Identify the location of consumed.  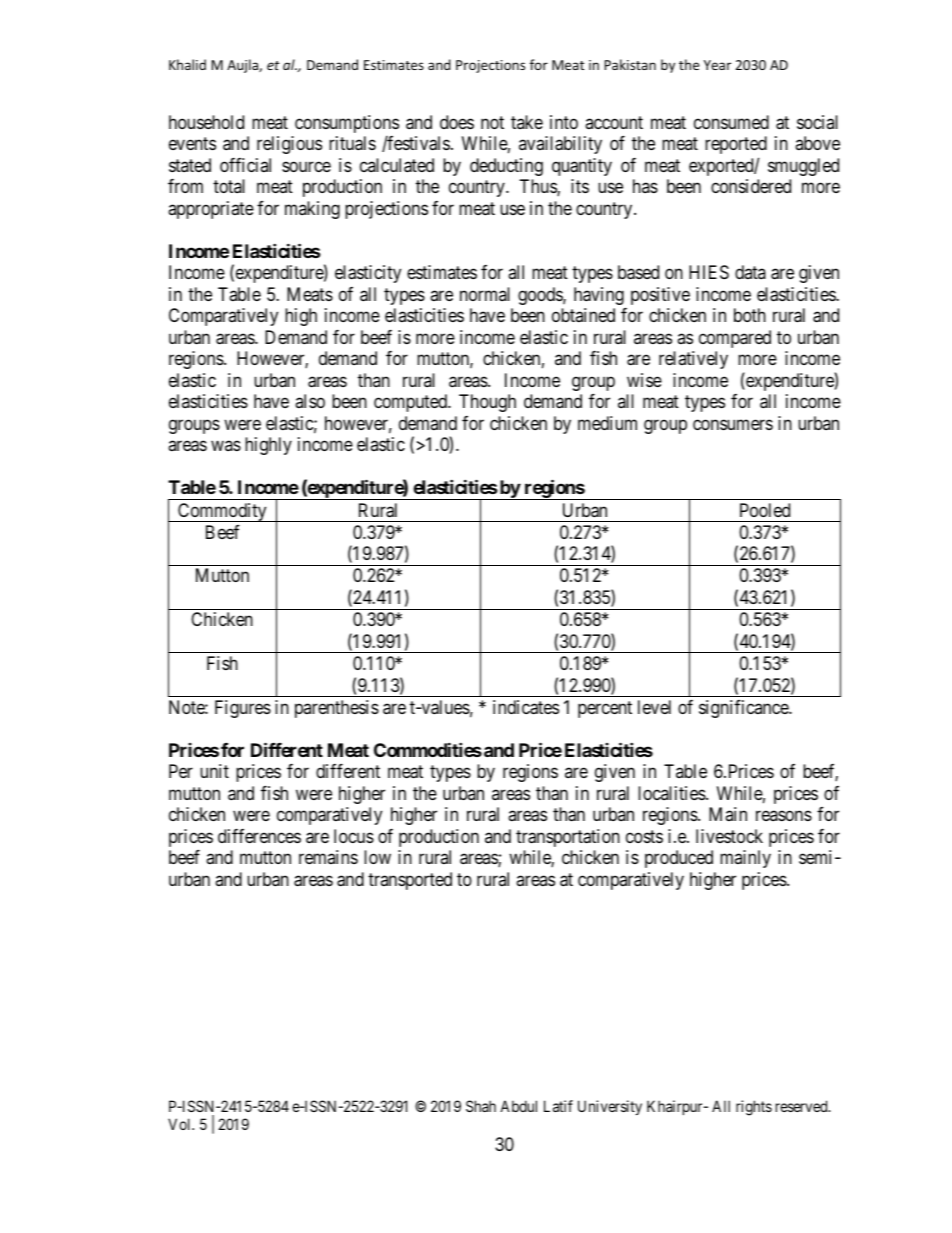
(731, 122).
